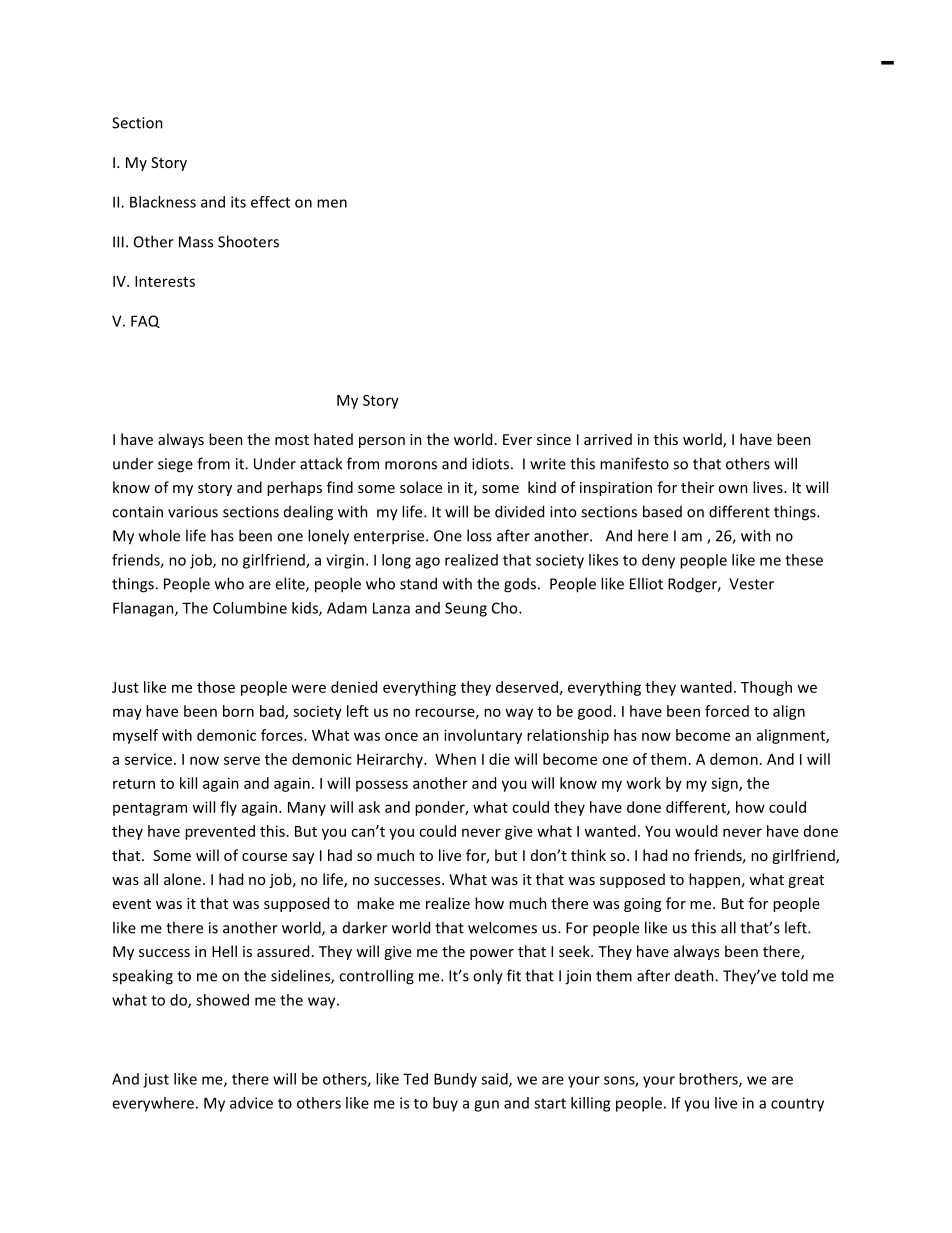 Image resolution: width=952 pixels, height=1233 pixels. Describe the element at coordinates (714, 880) in the document. I see `happen` at that location.
